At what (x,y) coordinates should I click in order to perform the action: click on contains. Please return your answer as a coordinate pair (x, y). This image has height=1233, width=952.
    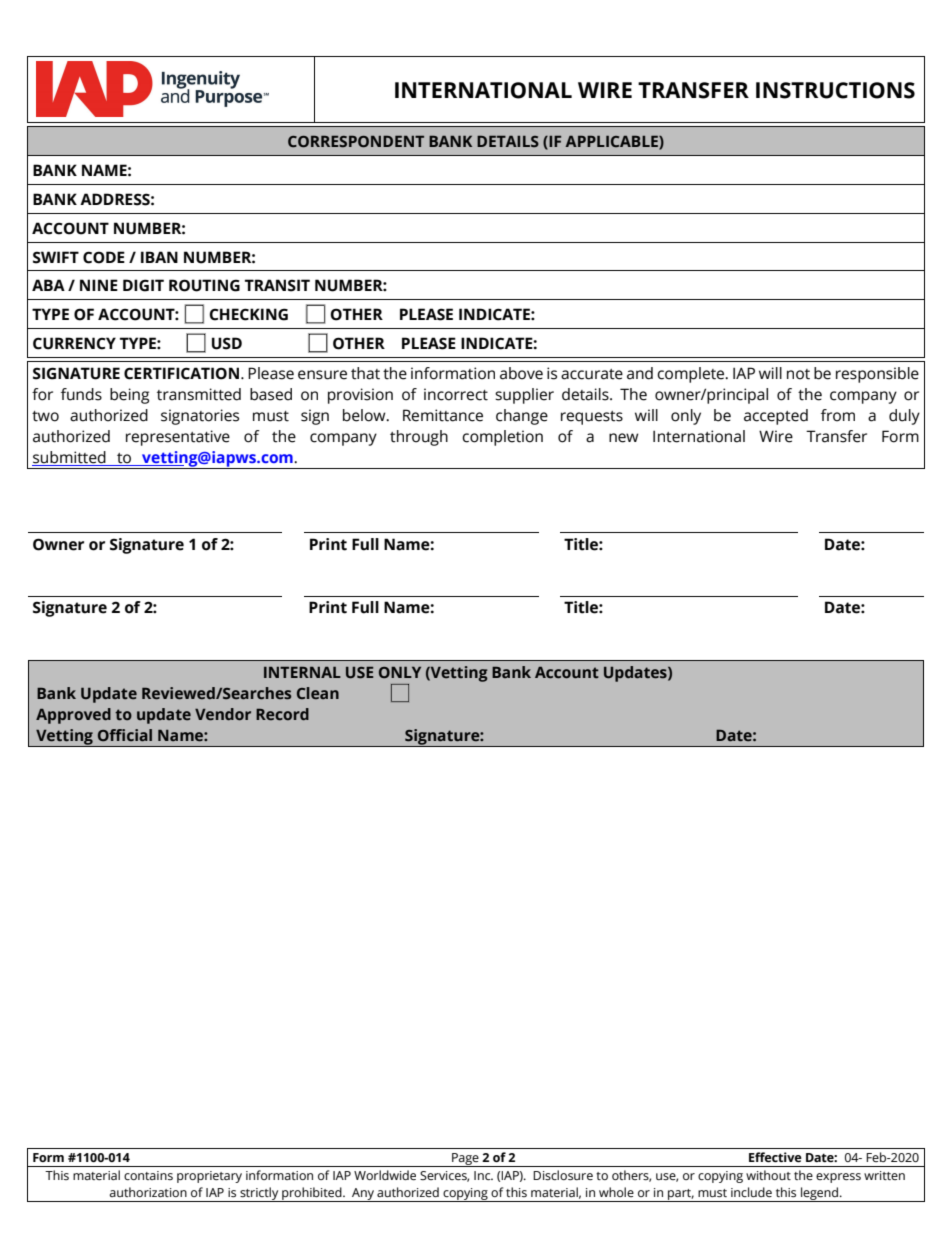
    Looking at the image, I should click on (148, 1175).
